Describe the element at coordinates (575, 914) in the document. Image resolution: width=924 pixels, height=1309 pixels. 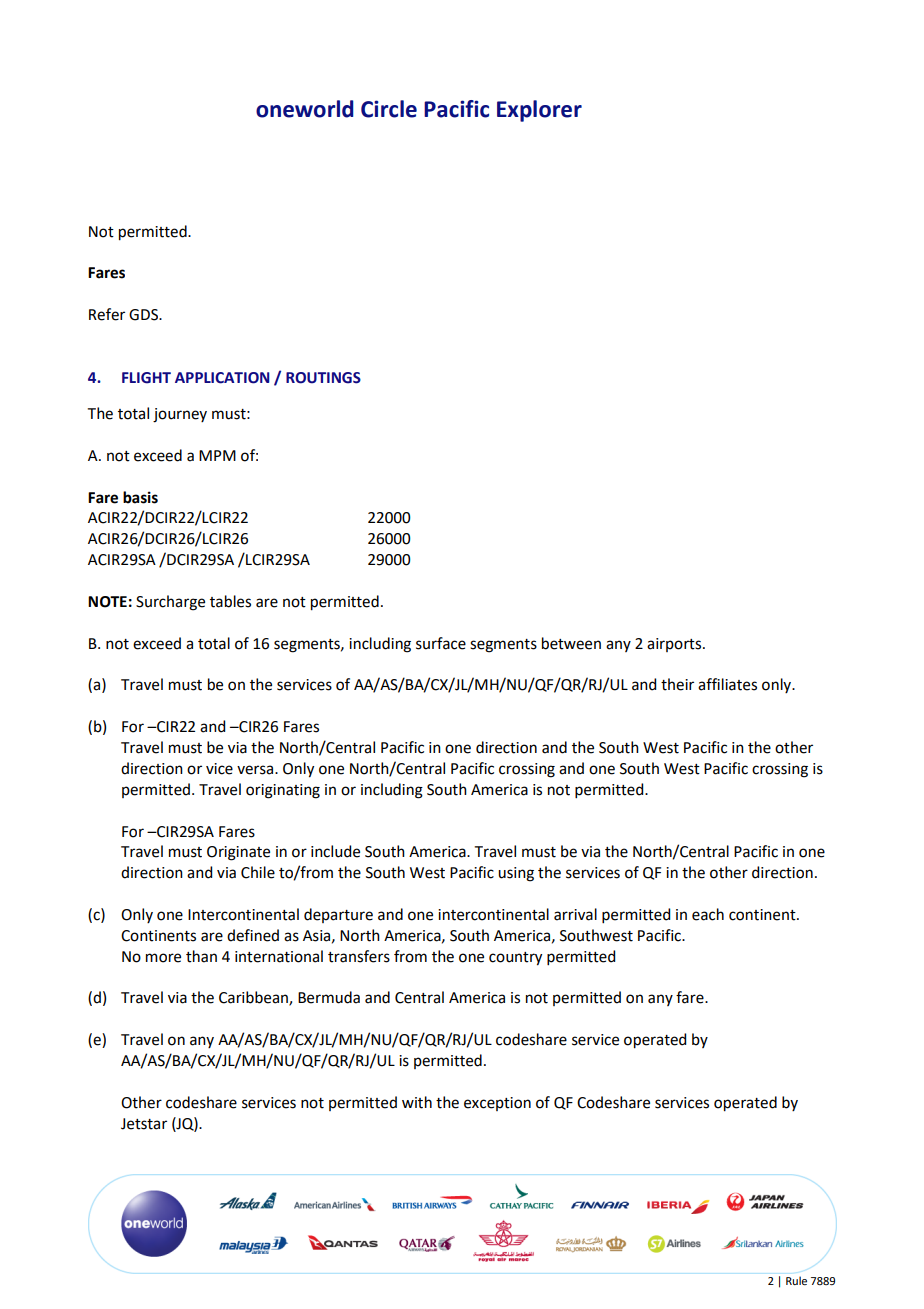
I see `arrival` at that location.
